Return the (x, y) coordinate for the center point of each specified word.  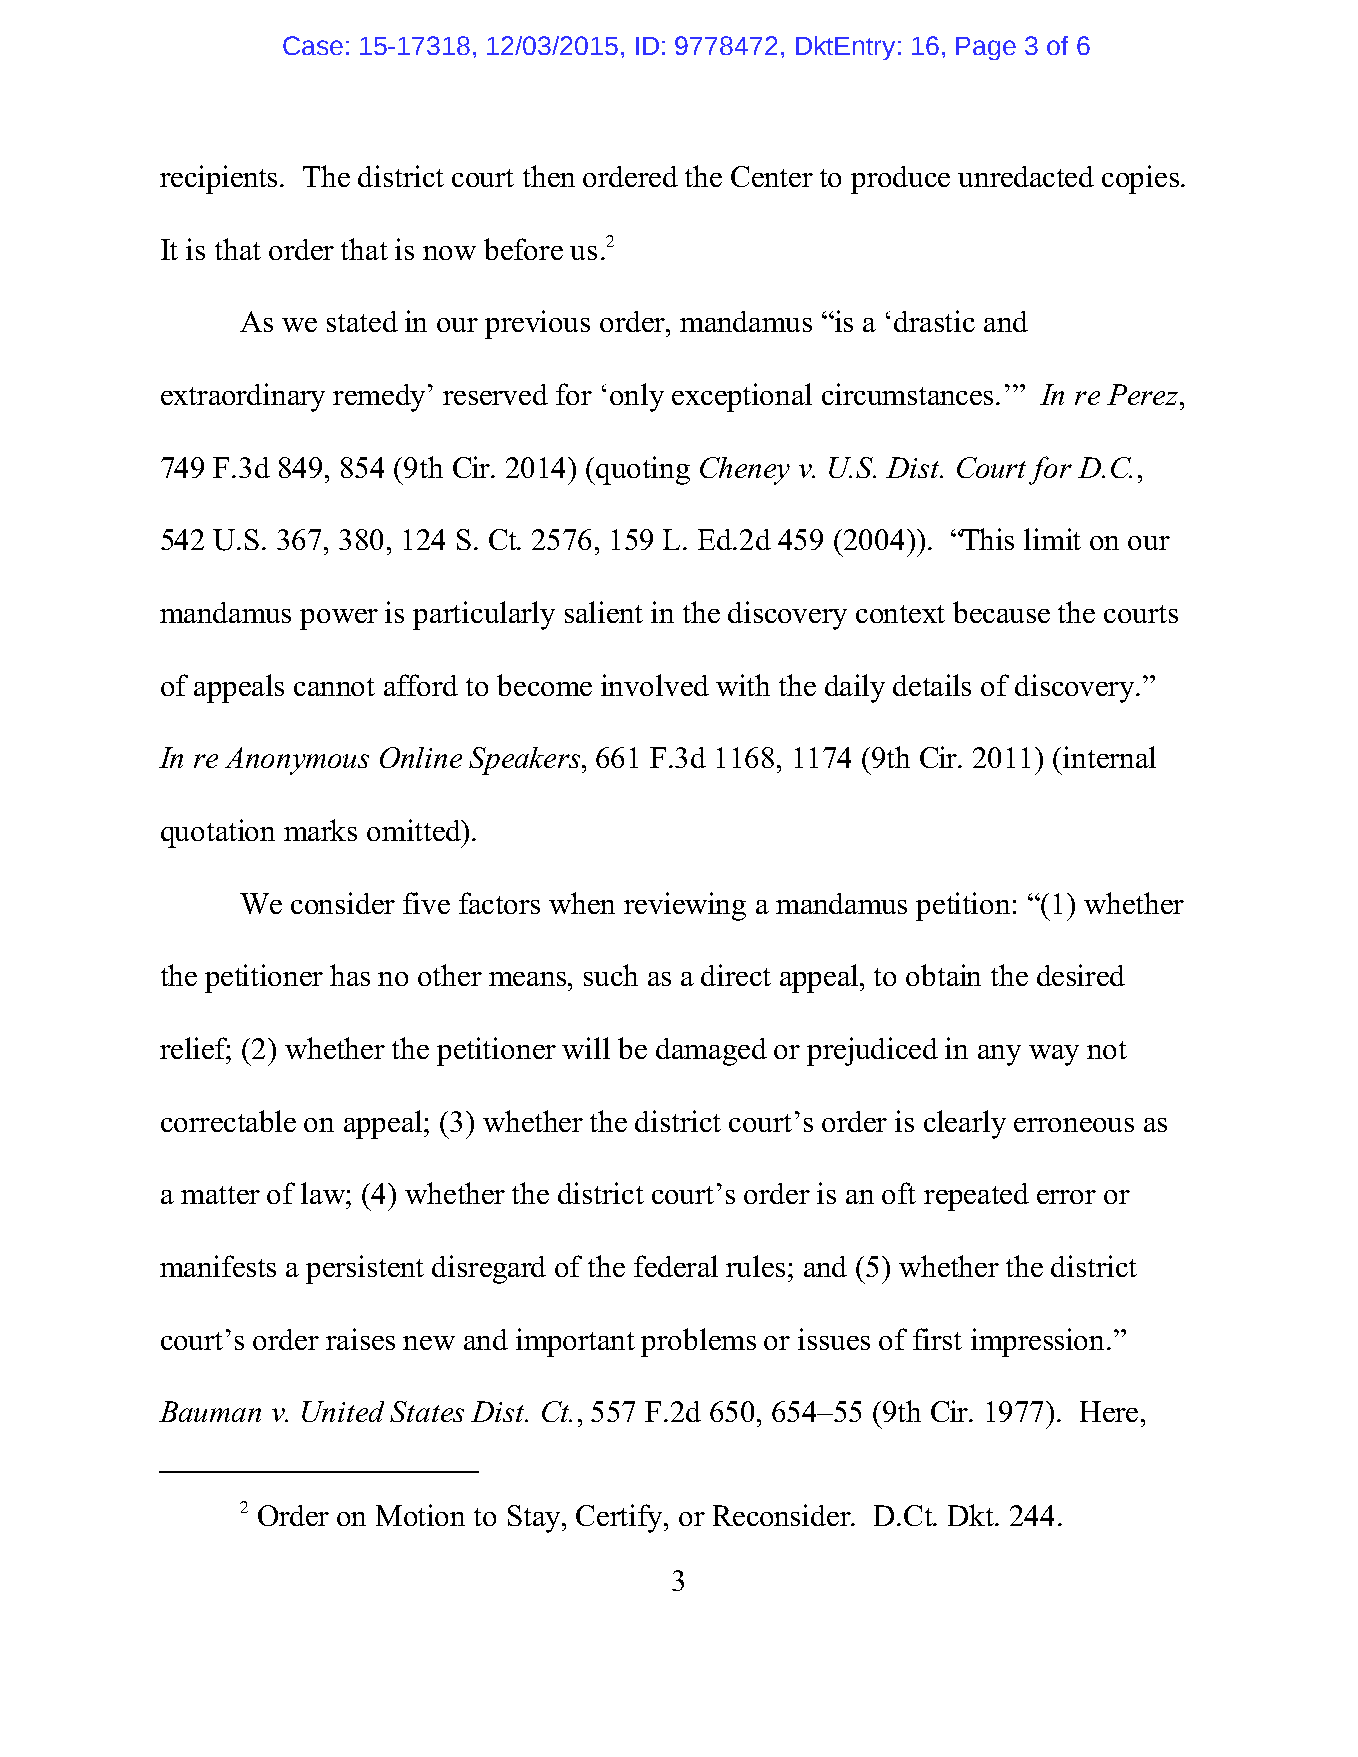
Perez (1142, 394)
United (343, 1411)
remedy (379, 398)
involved (655, 685)
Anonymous (297, 761)
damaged (711, 1052)
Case (313, 45)
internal (1109, 757)
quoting (643, 470)
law (324, 1193)
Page (986, 48)
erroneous (1074, 1125)
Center (772, 176)
